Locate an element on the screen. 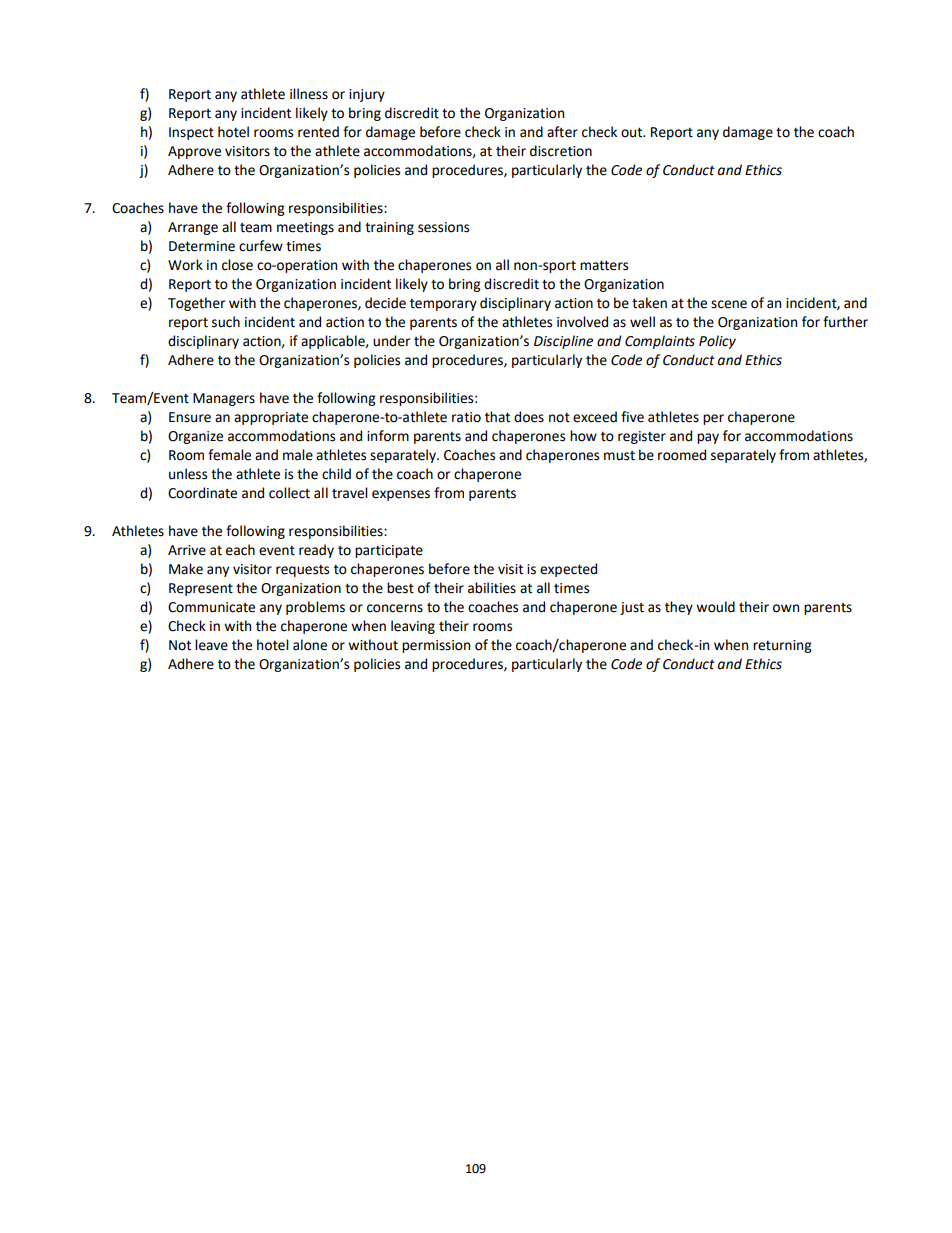 This screenshot has height=1233, width=952. permission is located at coordinates (436, 646).
